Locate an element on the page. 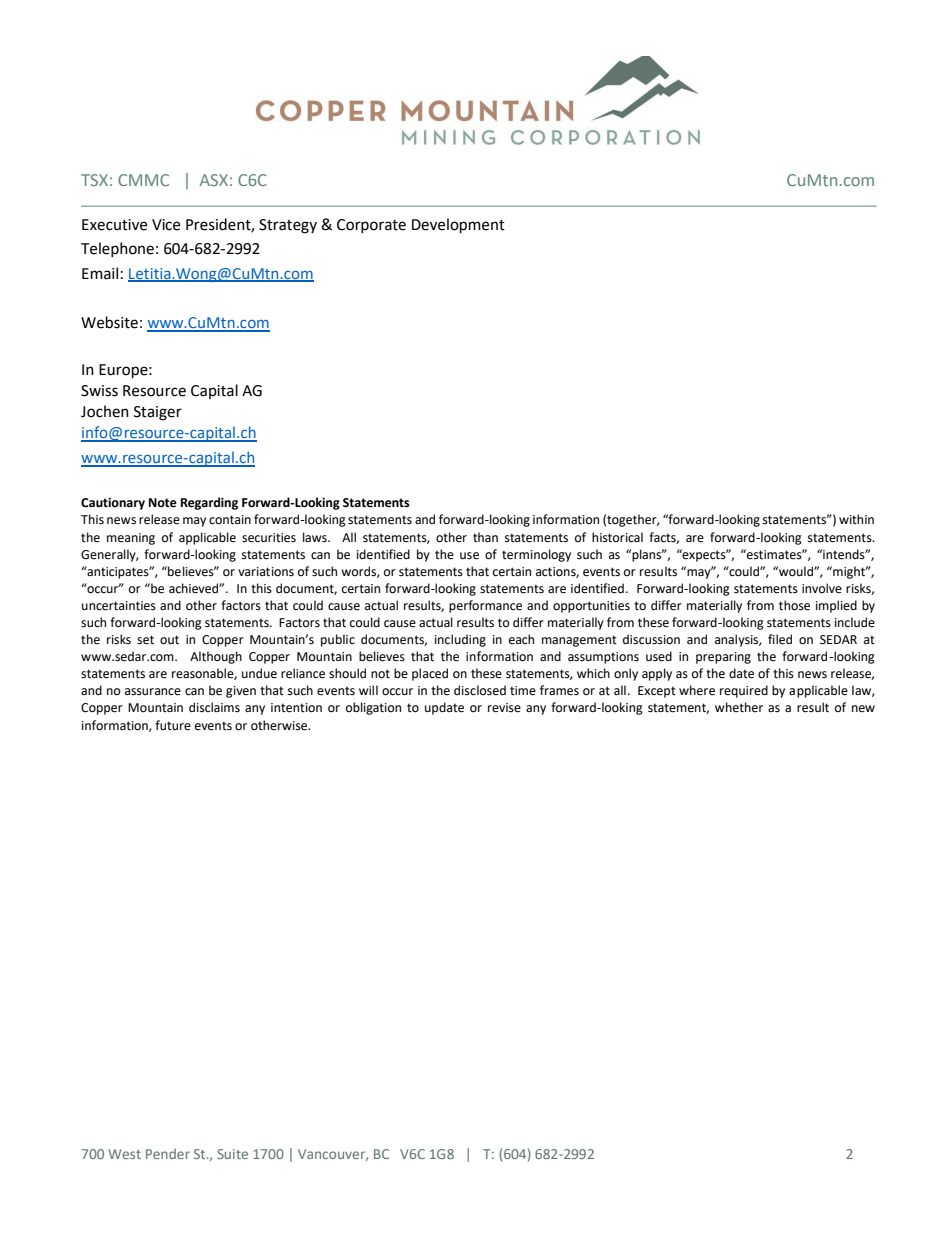  disclosed is located at coordinates (480, 690).
